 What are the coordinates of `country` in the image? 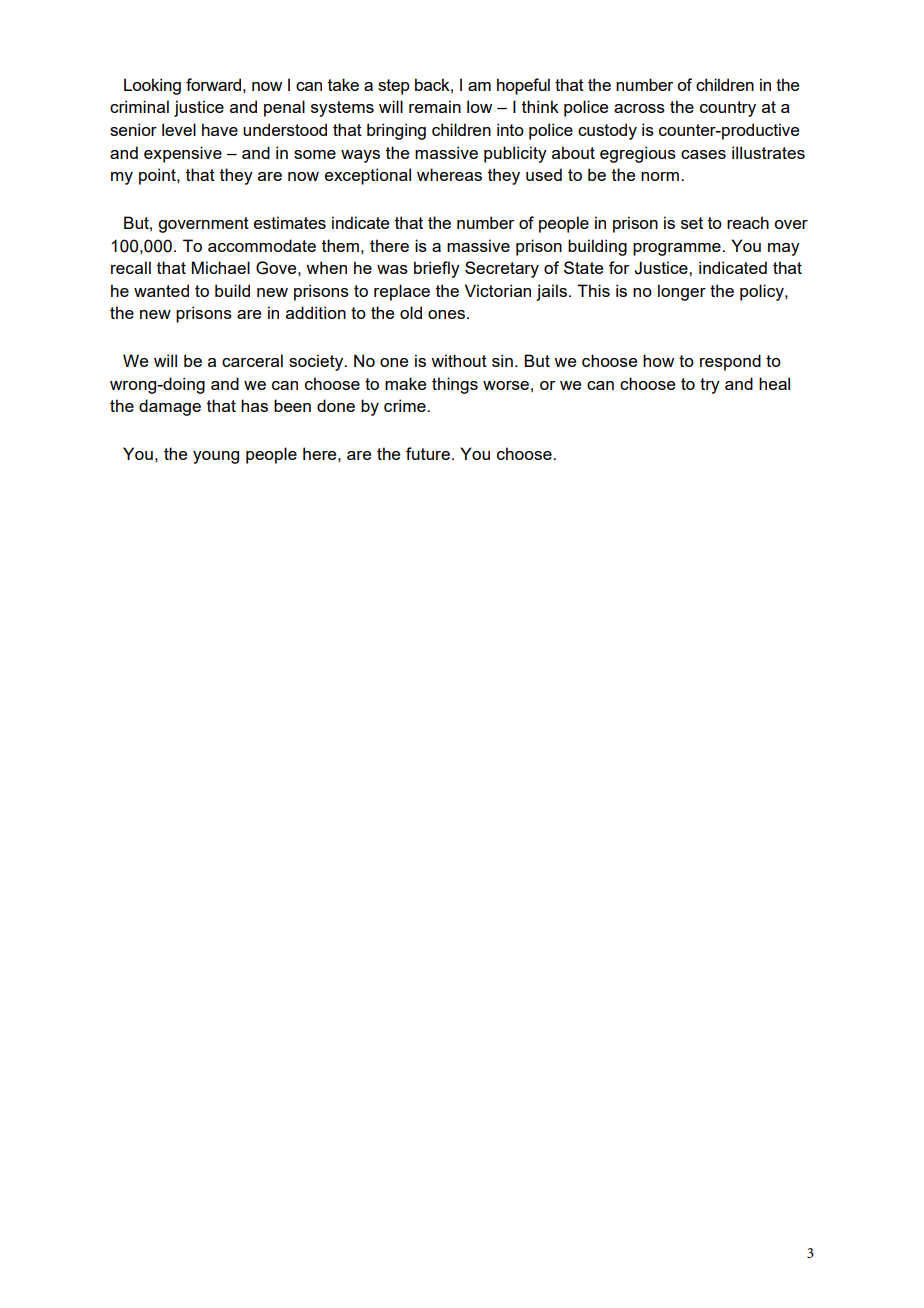 It's located at (728, 109).
